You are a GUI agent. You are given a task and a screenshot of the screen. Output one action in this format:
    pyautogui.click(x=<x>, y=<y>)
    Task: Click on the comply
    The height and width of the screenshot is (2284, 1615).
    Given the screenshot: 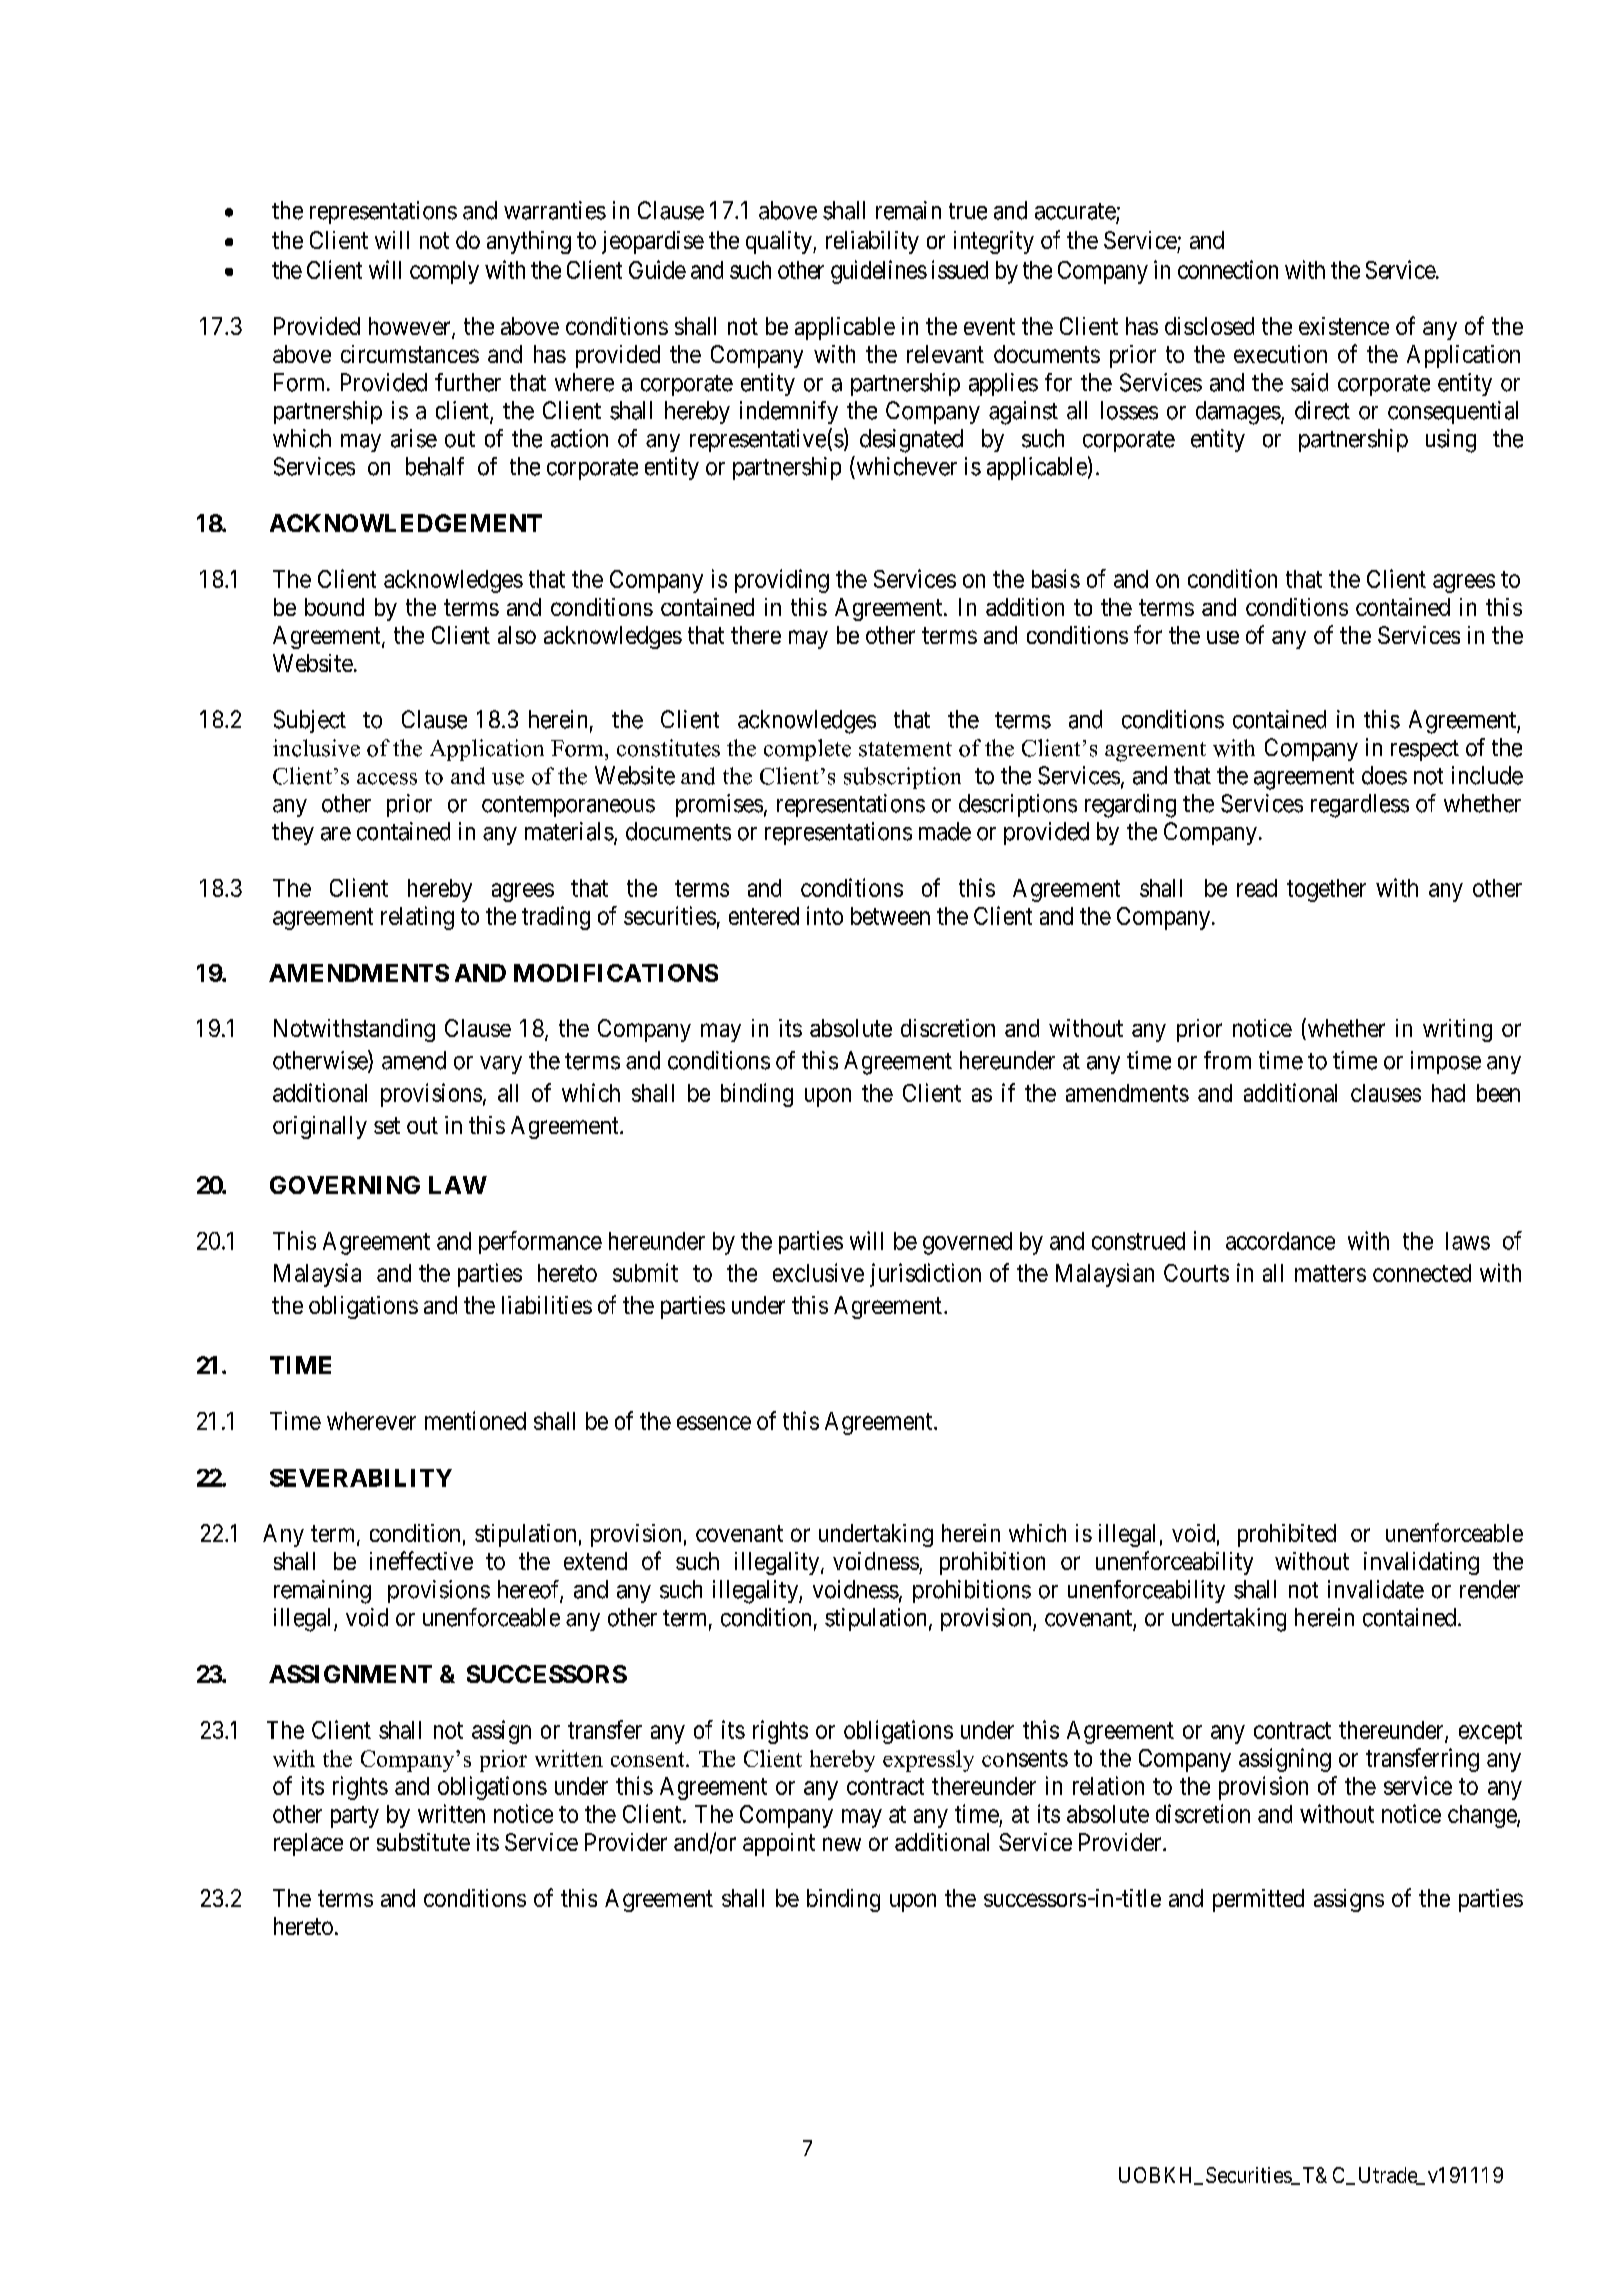 What is the action you would take?
    pyautogui.click(x=444, y=272)
